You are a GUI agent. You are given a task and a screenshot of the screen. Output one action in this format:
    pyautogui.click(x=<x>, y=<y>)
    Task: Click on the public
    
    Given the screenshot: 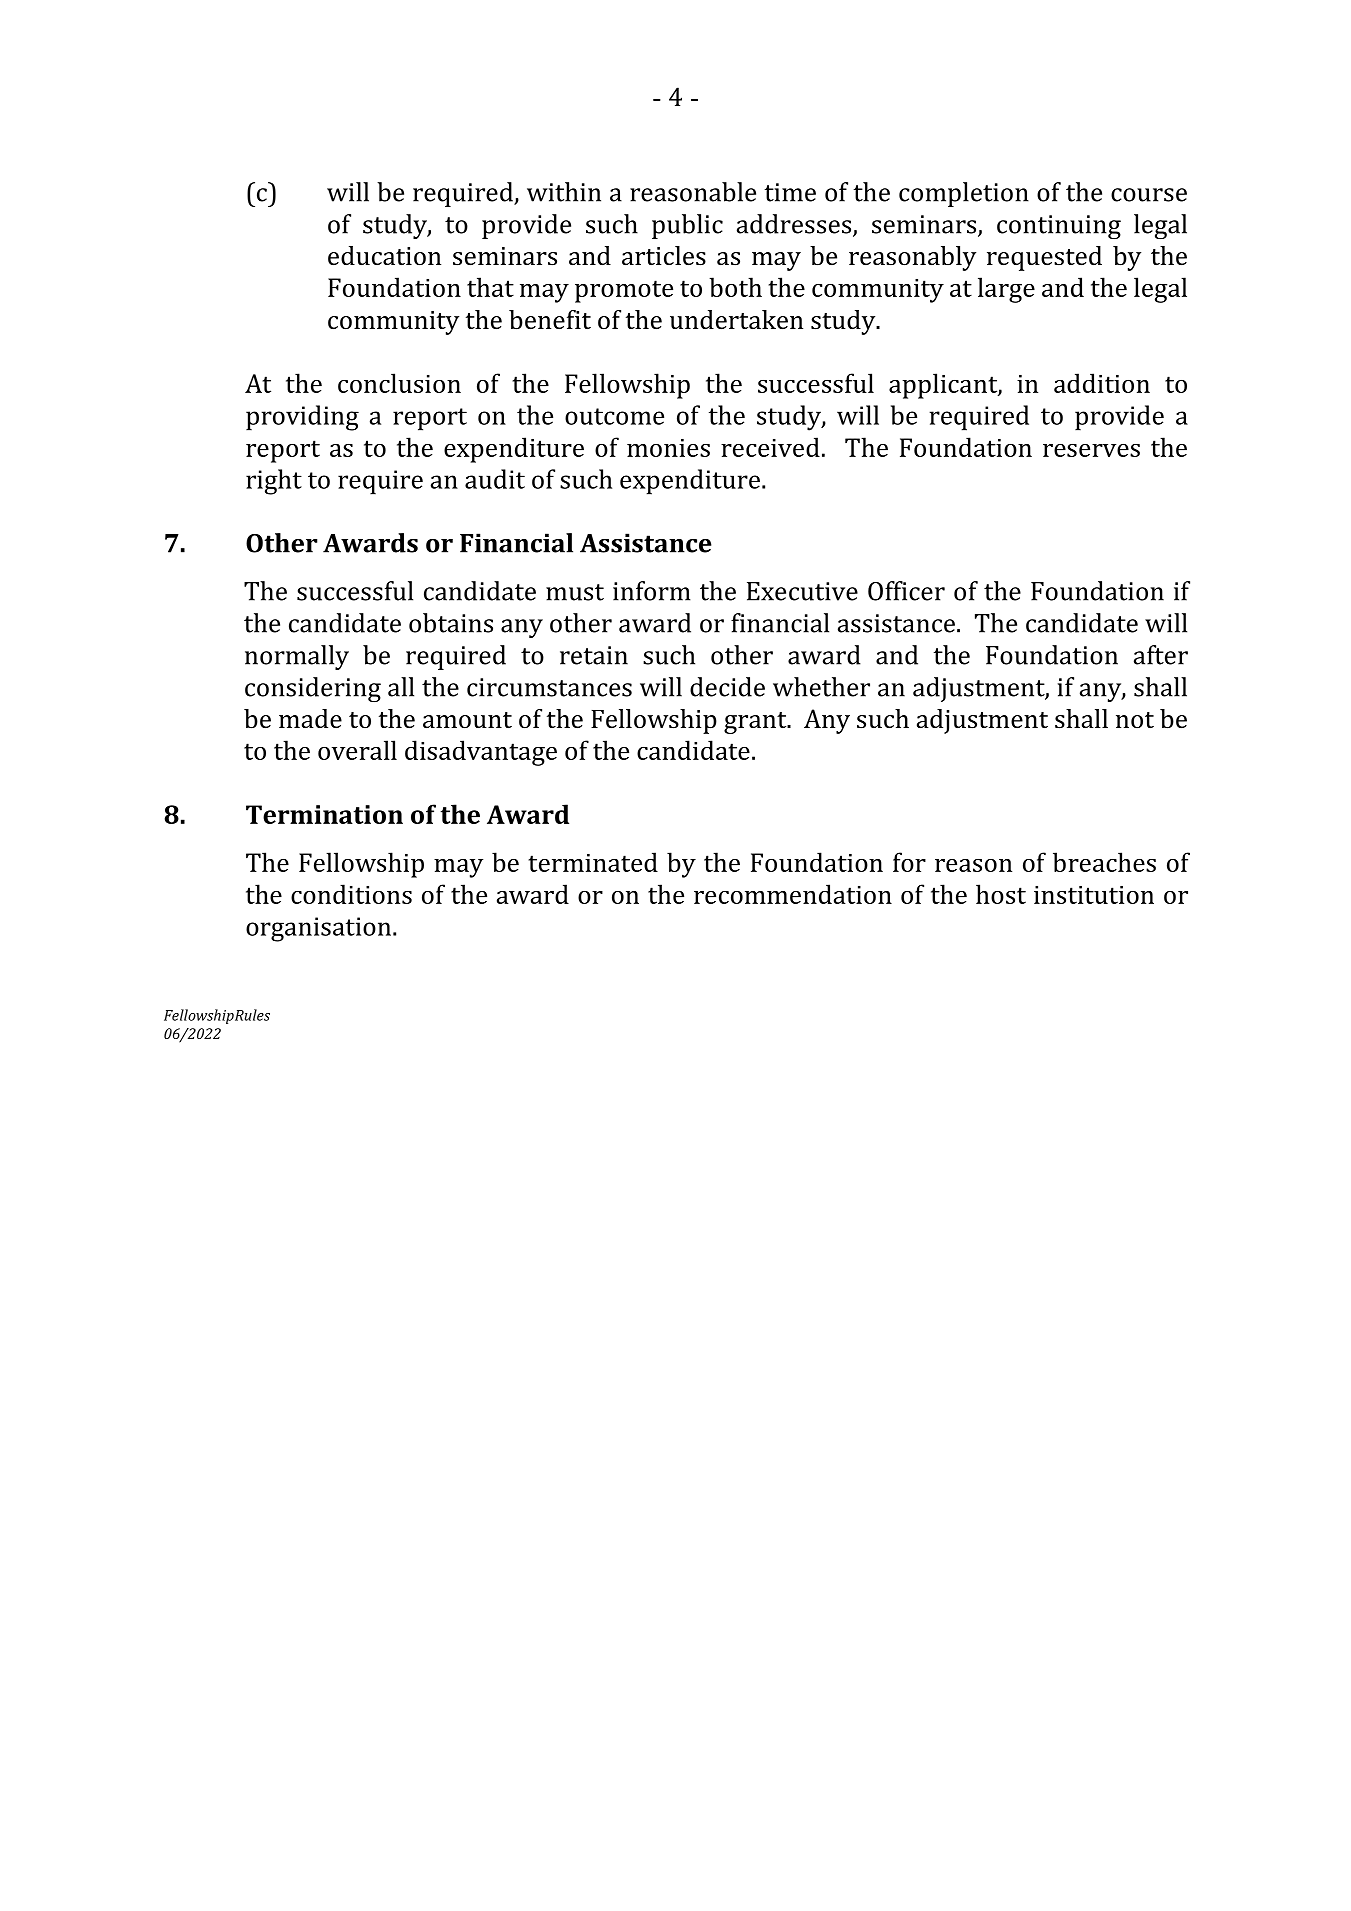 What is the action you would take?
    pyautogui.click(x=687, y=226)
